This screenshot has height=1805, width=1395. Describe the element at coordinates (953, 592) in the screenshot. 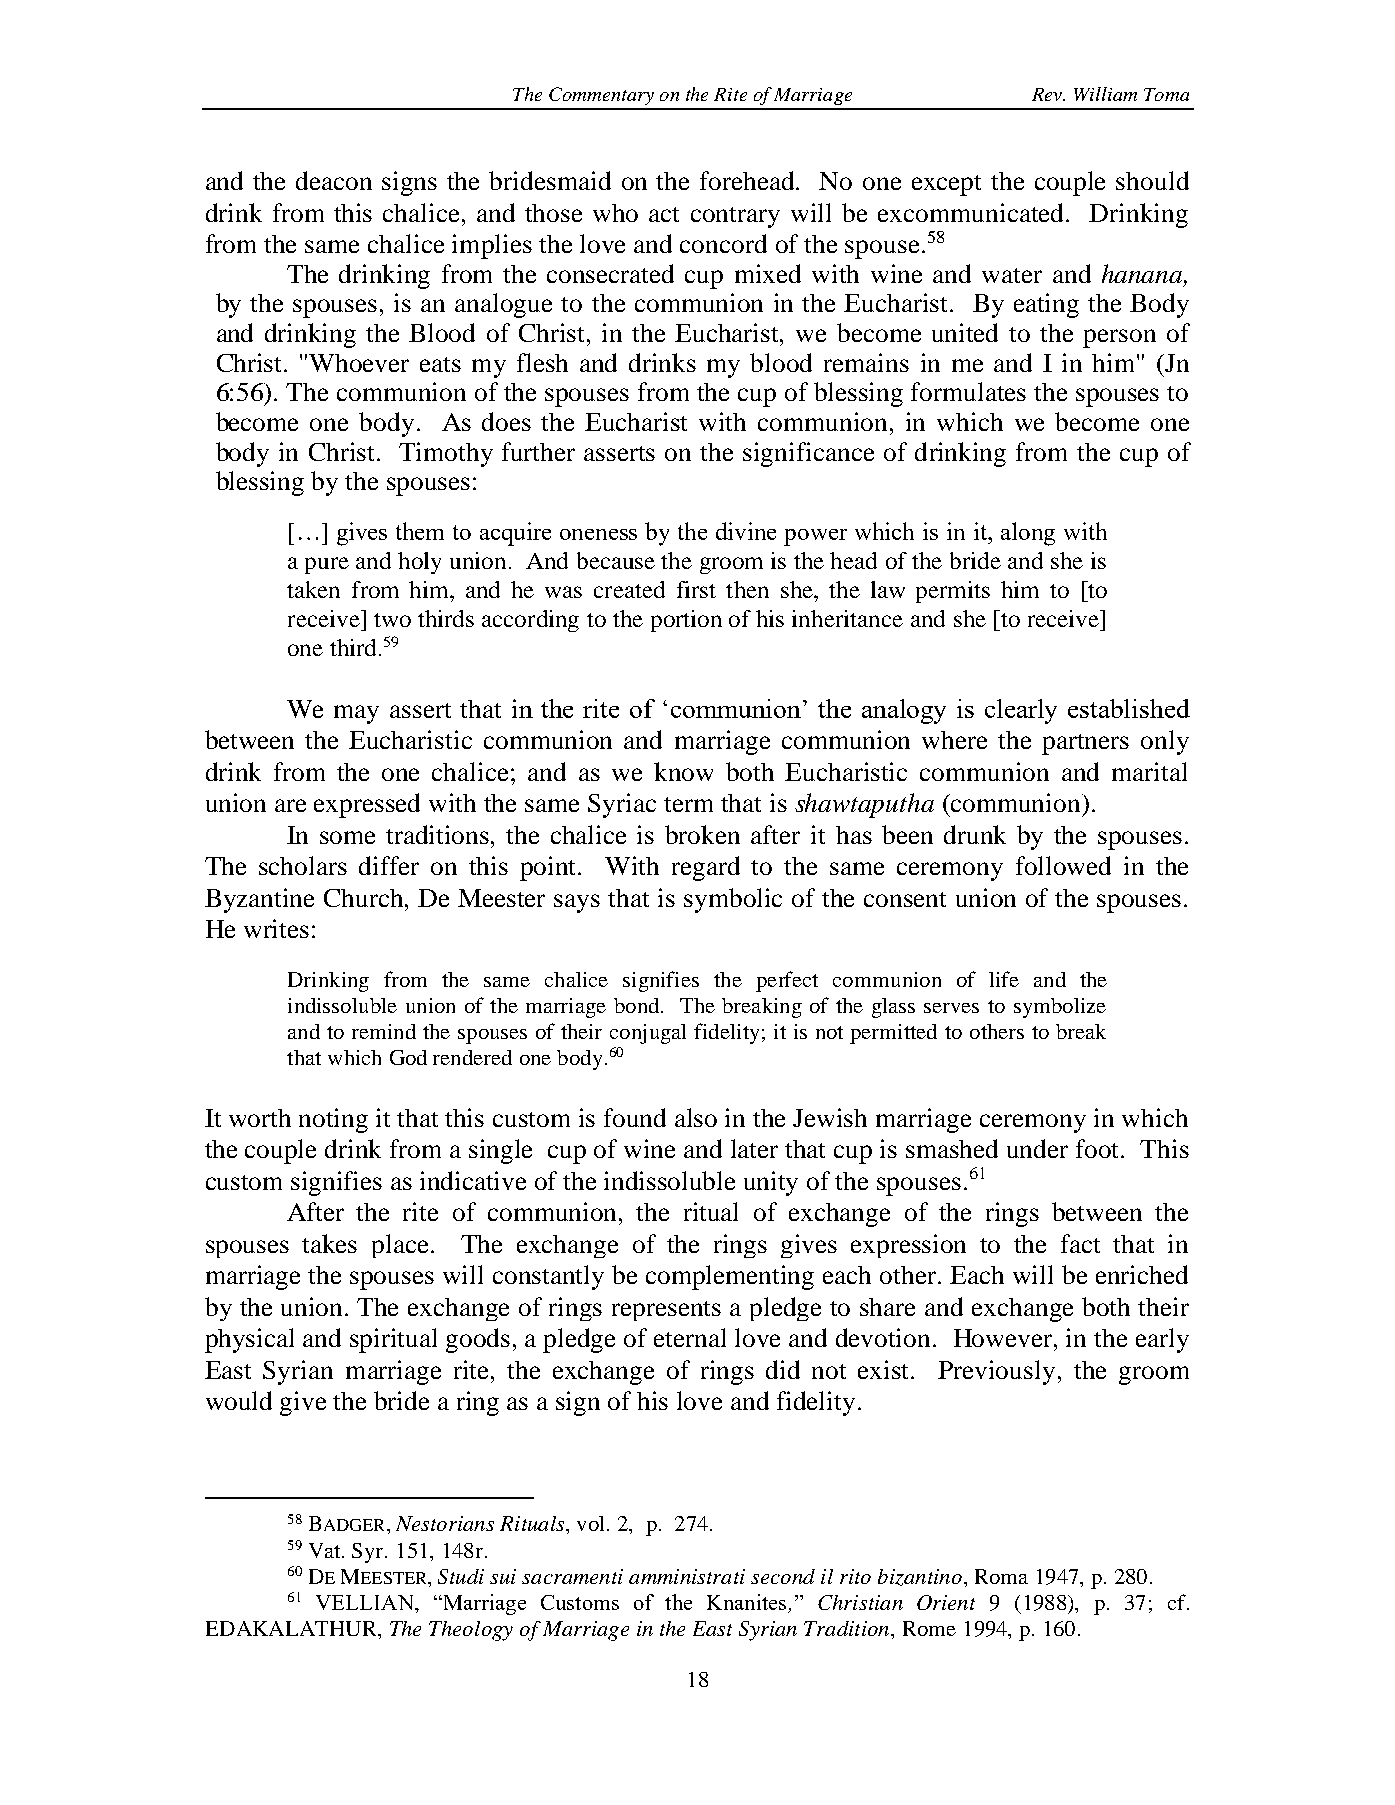

I see `permits` at that location.
